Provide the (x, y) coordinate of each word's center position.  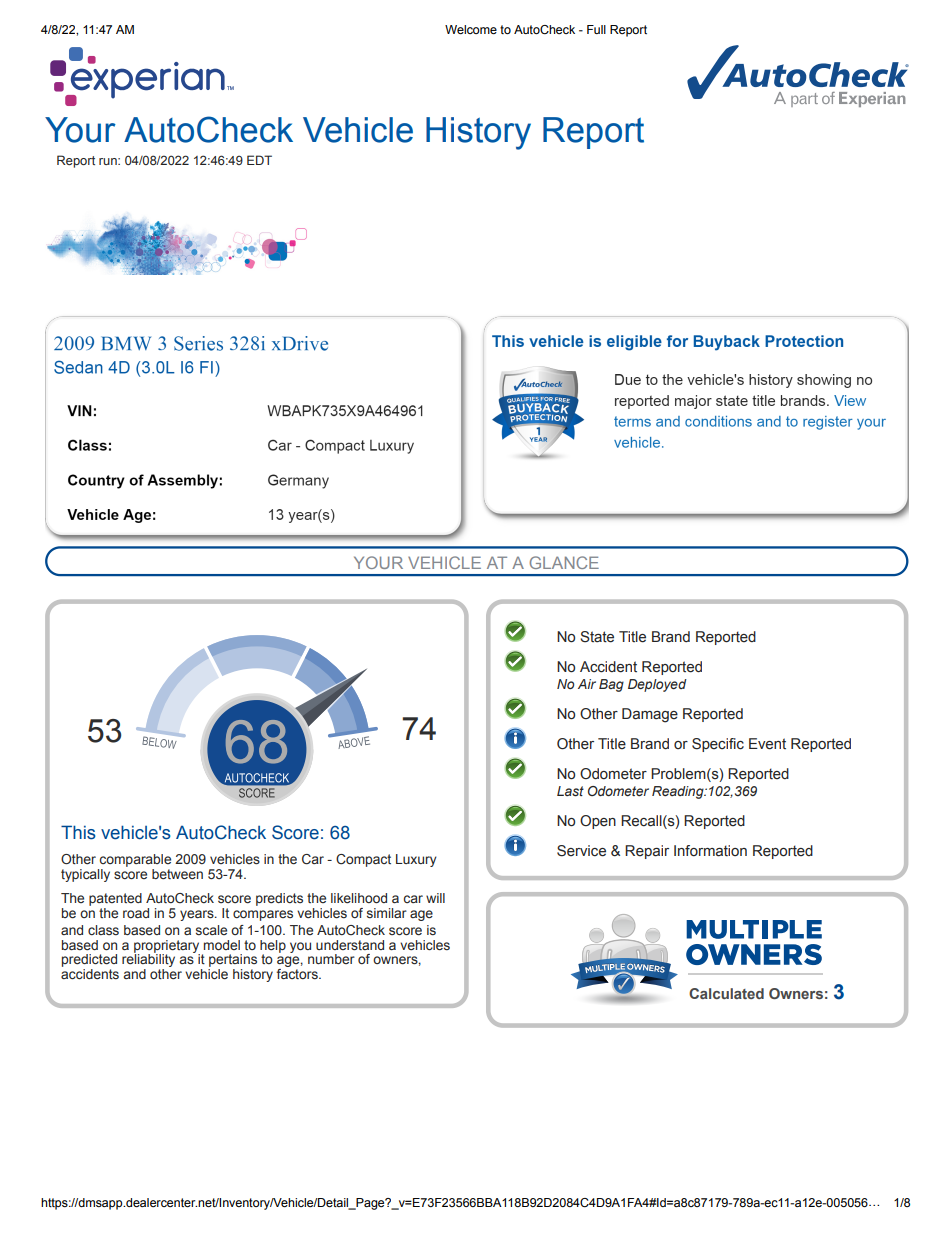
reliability (148, 961)
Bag (611, 685)
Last (570, 791)
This (78, 832)
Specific (718, 745)
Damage (650, 715)
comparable (135, 860)
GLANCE (564, 562)
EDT (259, 160)
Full (596, 29)
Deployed (657, 685)
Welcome (471, 29)
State (597, 637)
